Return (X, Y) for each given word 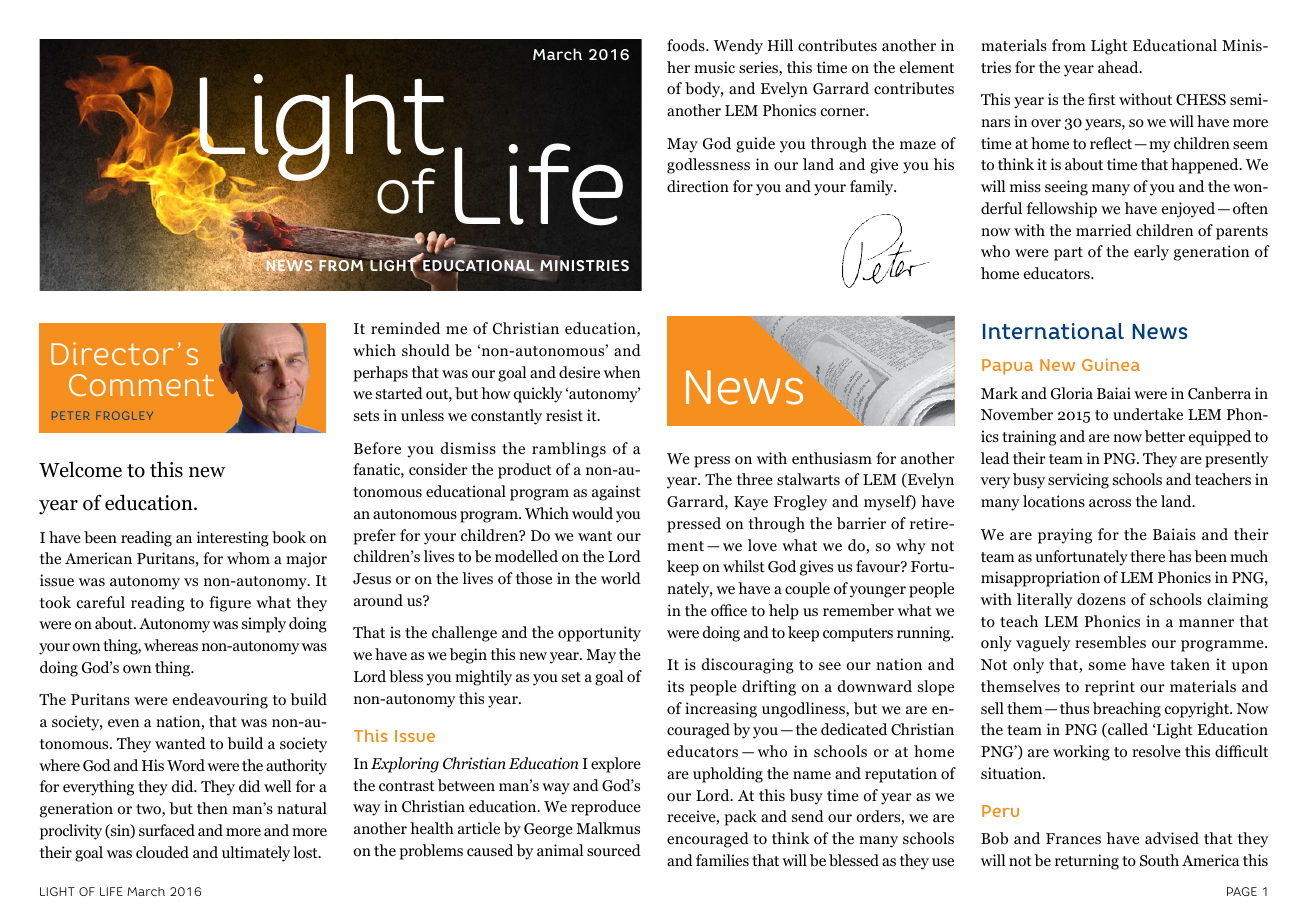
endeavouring (220, 701)
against (616, 493)
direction (698, 186)
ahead (1119, 67)
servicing (1078, 481)
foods (687, 45)
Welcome (80, 470)
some (1107, 666)
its (675, 686)
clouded (162, 852)
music (714, 67)
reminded (405, 328)
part (1068, 254)
